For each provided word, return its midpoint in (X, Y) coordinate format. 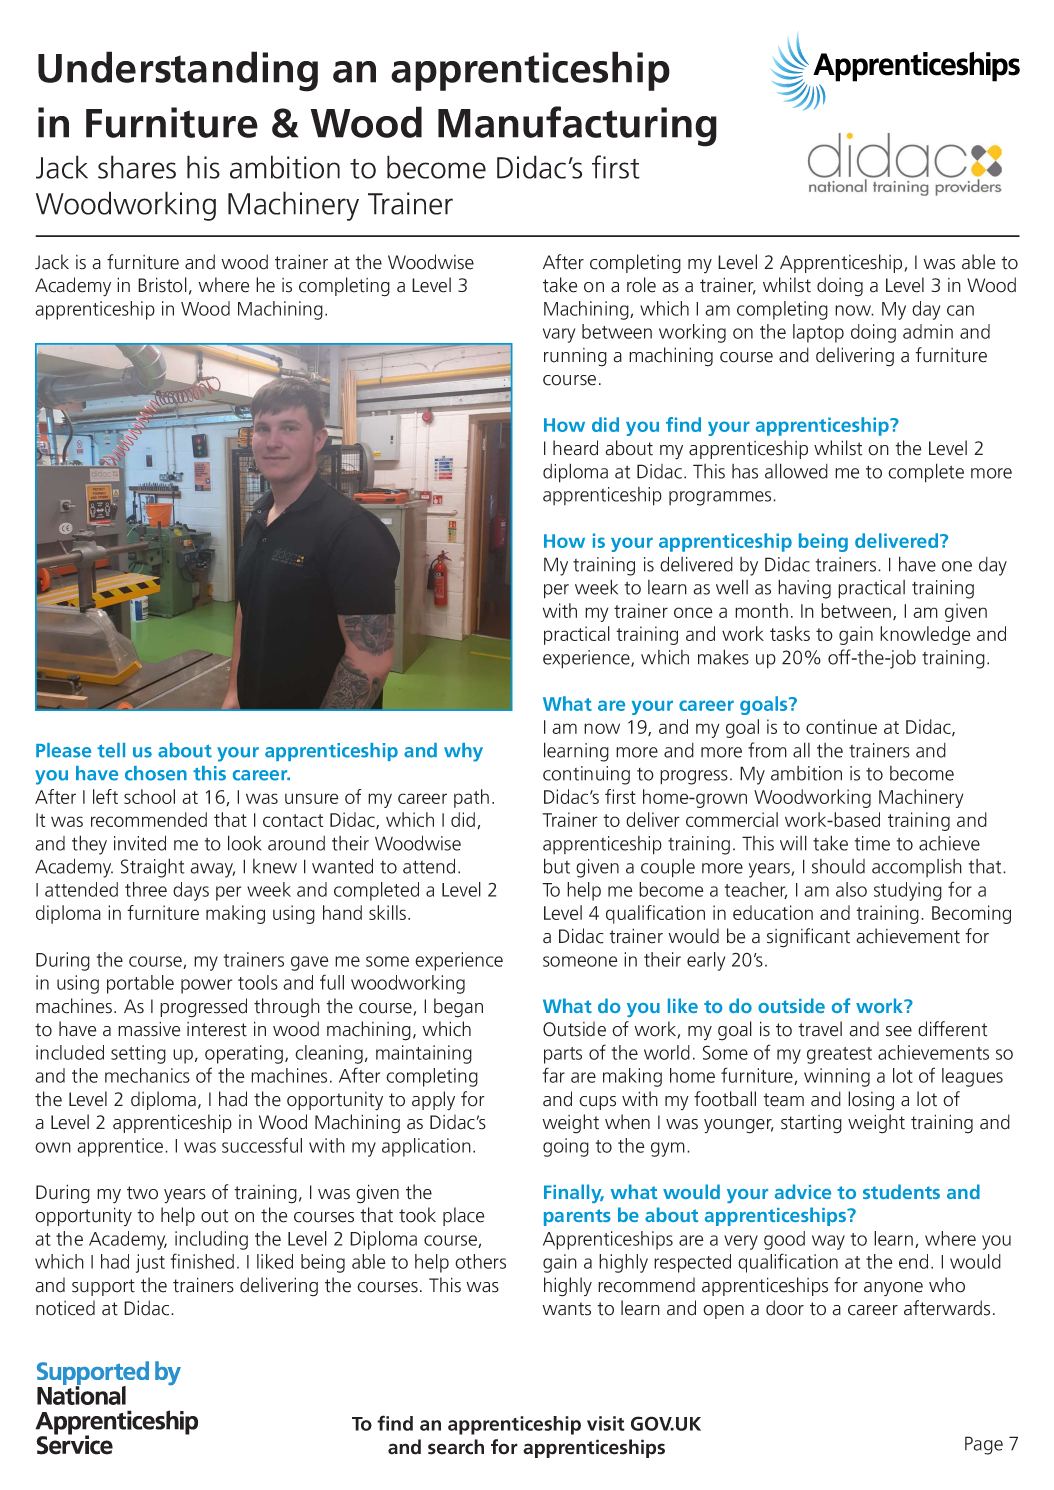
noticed (65, 1308)
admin (928, 331)
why (463, 752)
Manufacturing (577, 126)
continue (841, 726)
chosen (156, 773)
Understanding (178, 71)
